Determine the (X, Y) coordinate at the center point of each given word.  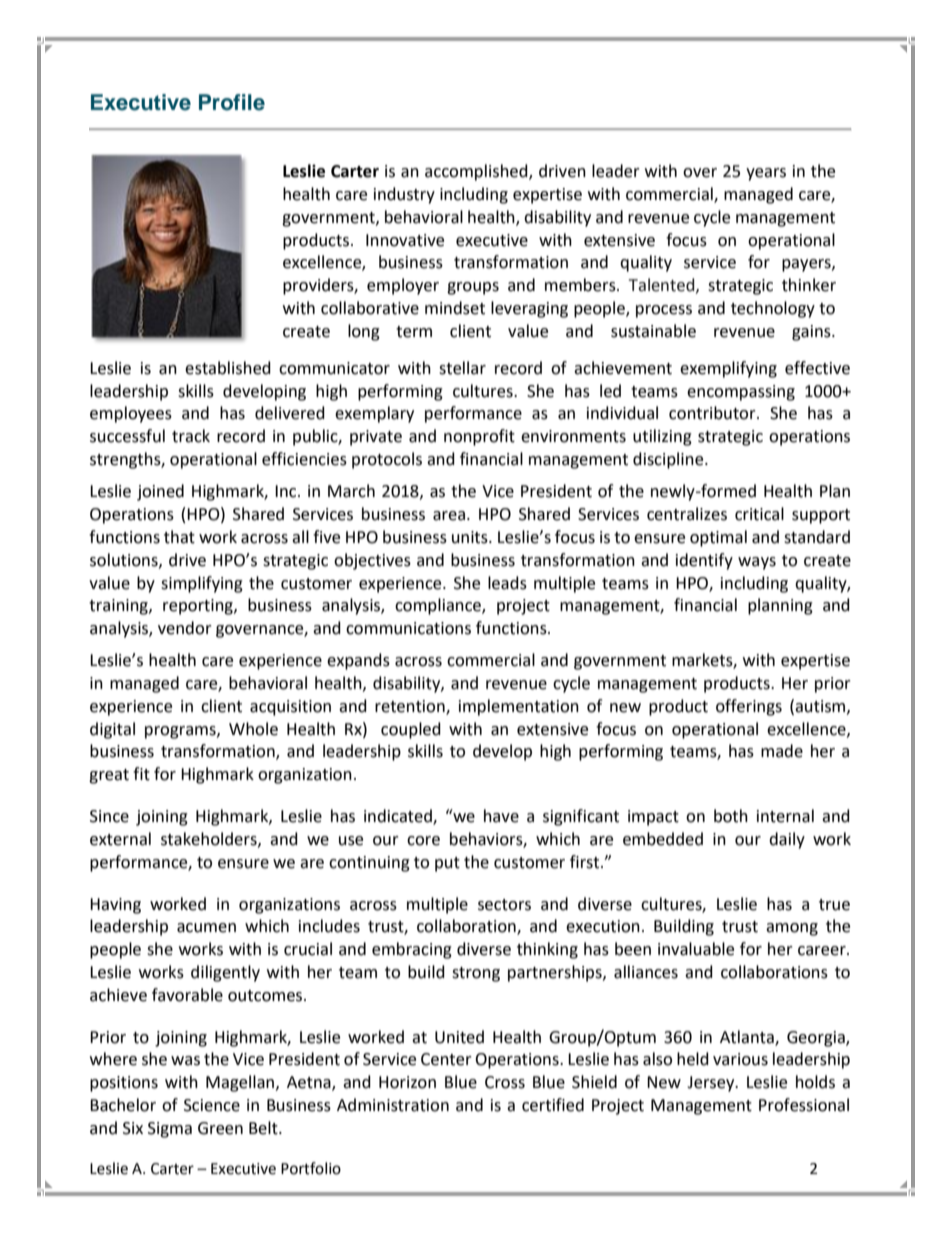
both (731, 816)
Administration (393, 1105)
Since (109, 816)
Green (220, 1128)
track (191, 436)
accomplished (477, 172)
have (501, 816)
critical (759, 514)
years (766, 174)
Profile (232, 102)
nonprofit (479, 437)
